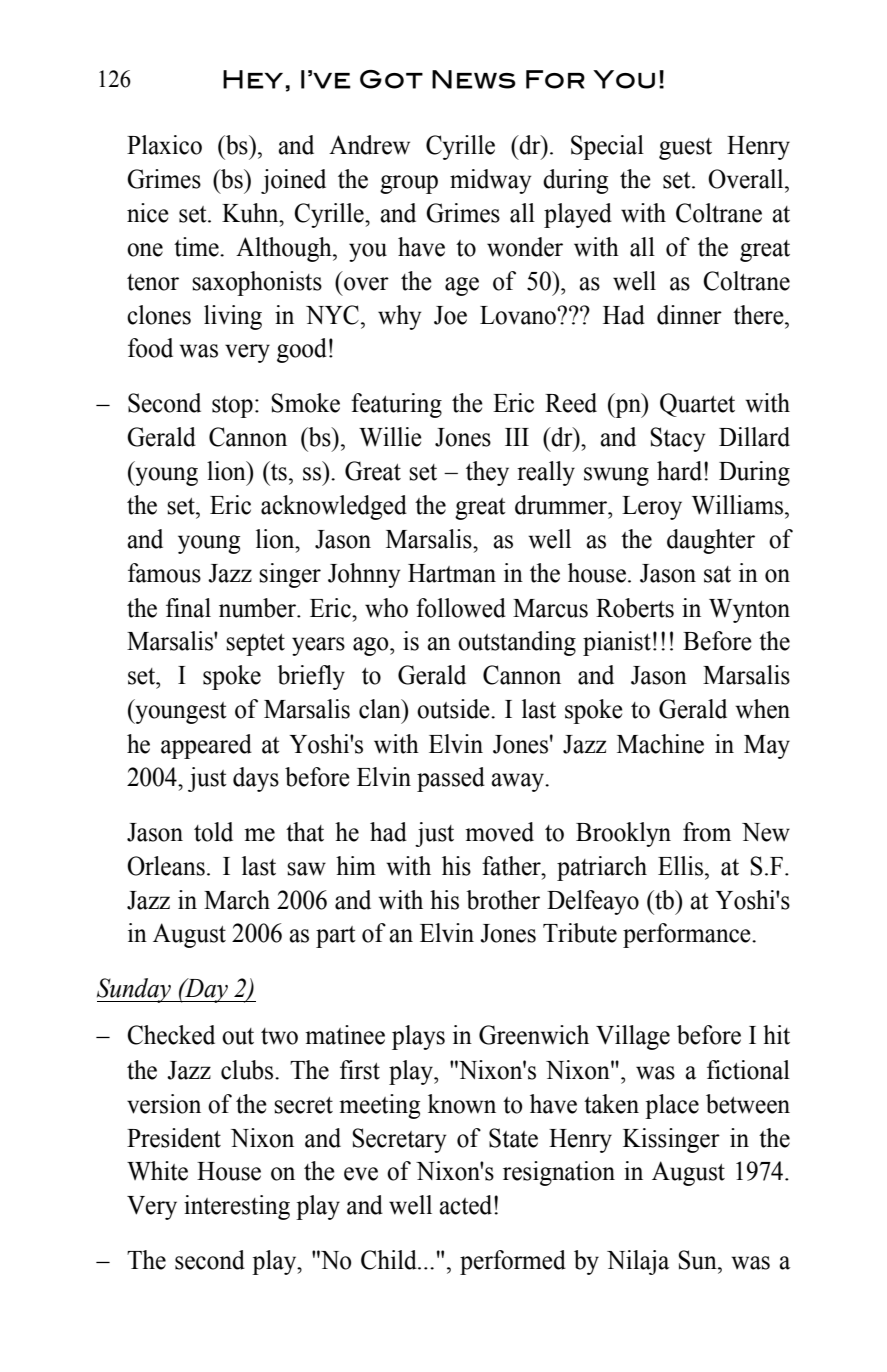  I want to click on interesting, so click(237, 1207).
